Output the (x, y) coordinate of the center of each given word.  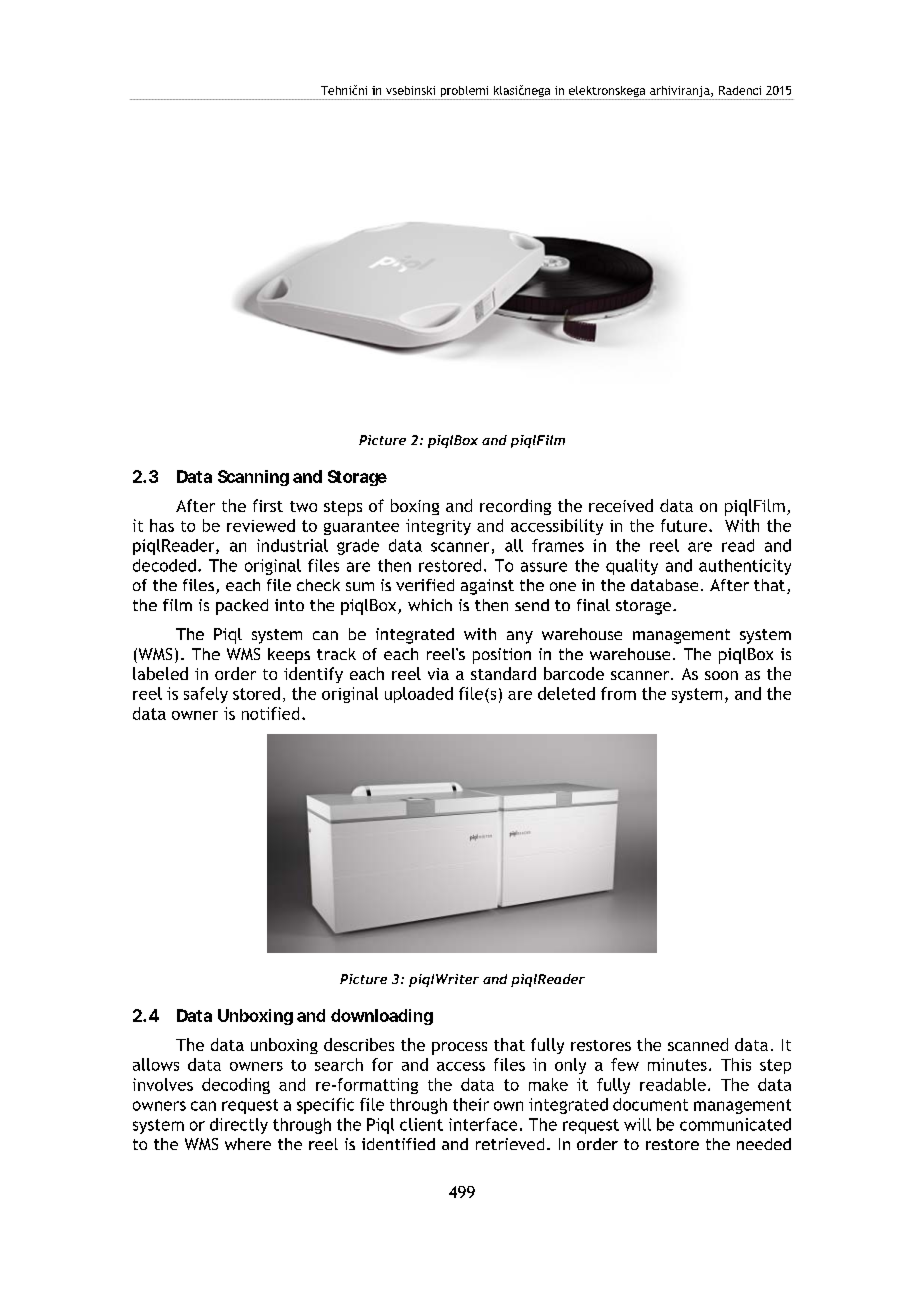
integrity (438, 527)
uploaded (419, 695)
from (618, 693)
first (268, 505)
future (685, 525)
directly (239, 1126)
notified (270, 713)
